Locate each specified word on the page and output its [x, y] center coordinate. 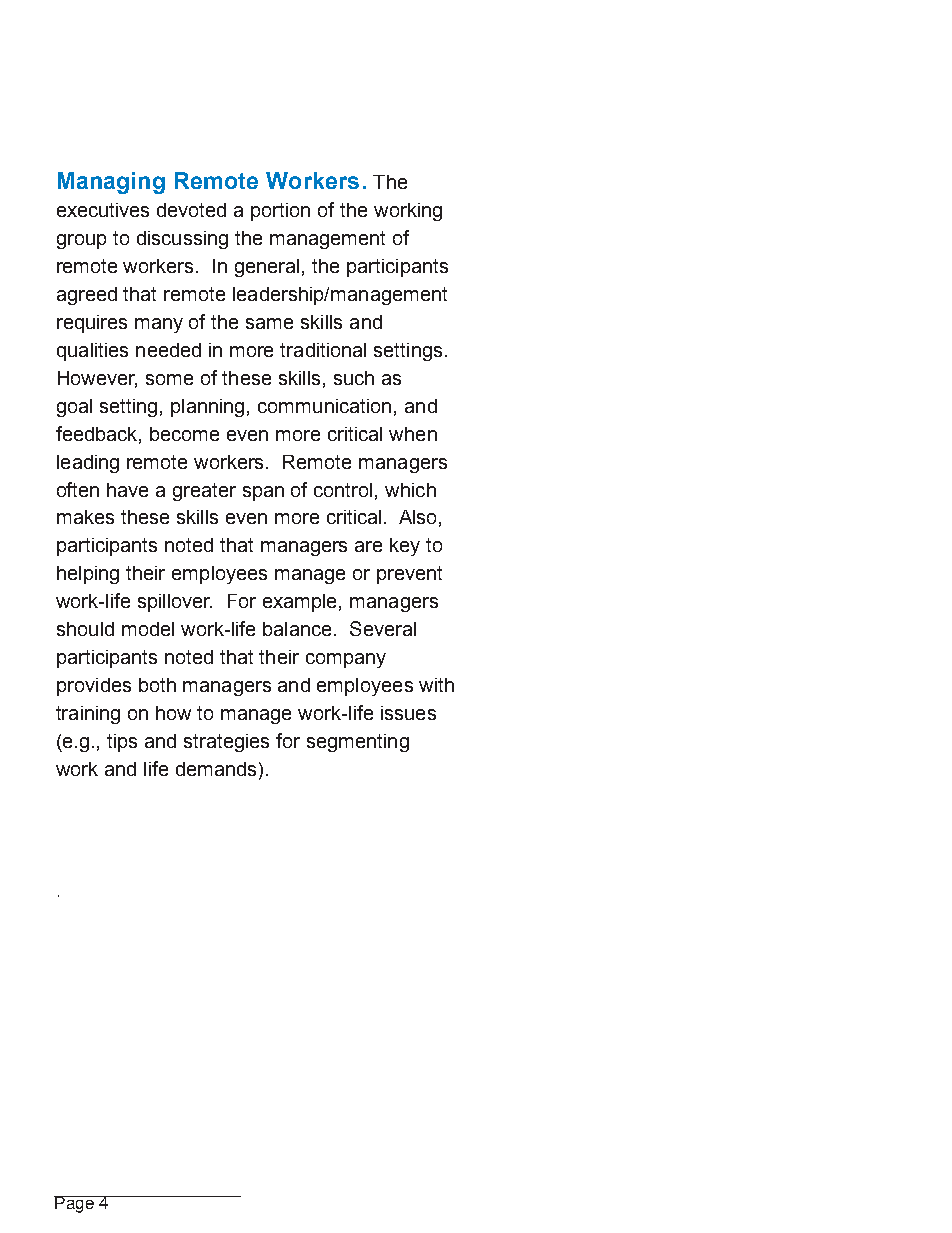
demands [216, 769]
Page [75, 1204]
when [413, 434]
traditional [323, 350]
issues [408, 713]
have [127, 490]
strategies [226, 743]
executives [103, 210]
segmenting [358, 743]
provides [94, 687]
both [157, 685]
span [263, 493]
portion [280, 212]
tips [122, 743]
